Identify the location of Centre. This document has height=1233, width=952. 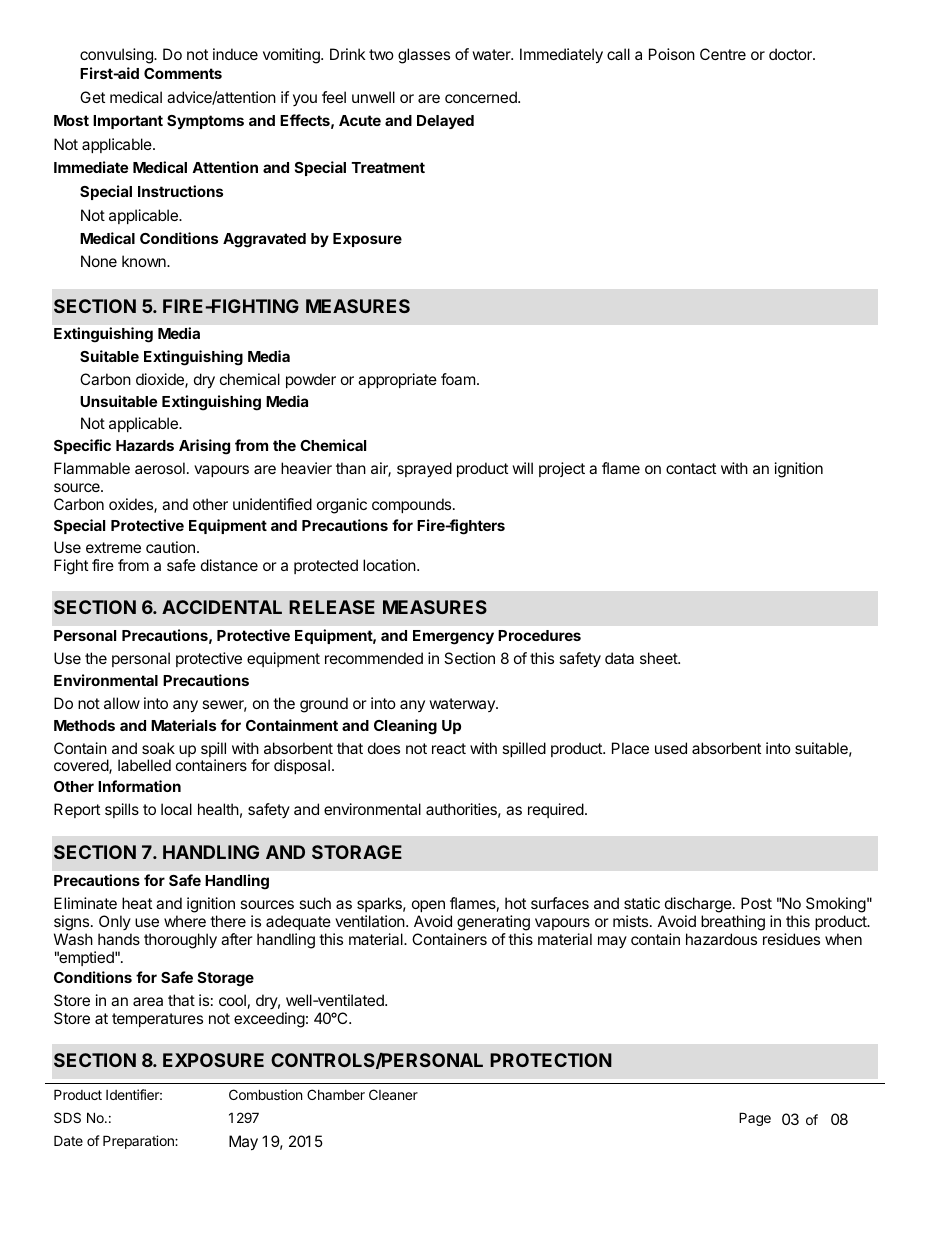
(723, 54).
